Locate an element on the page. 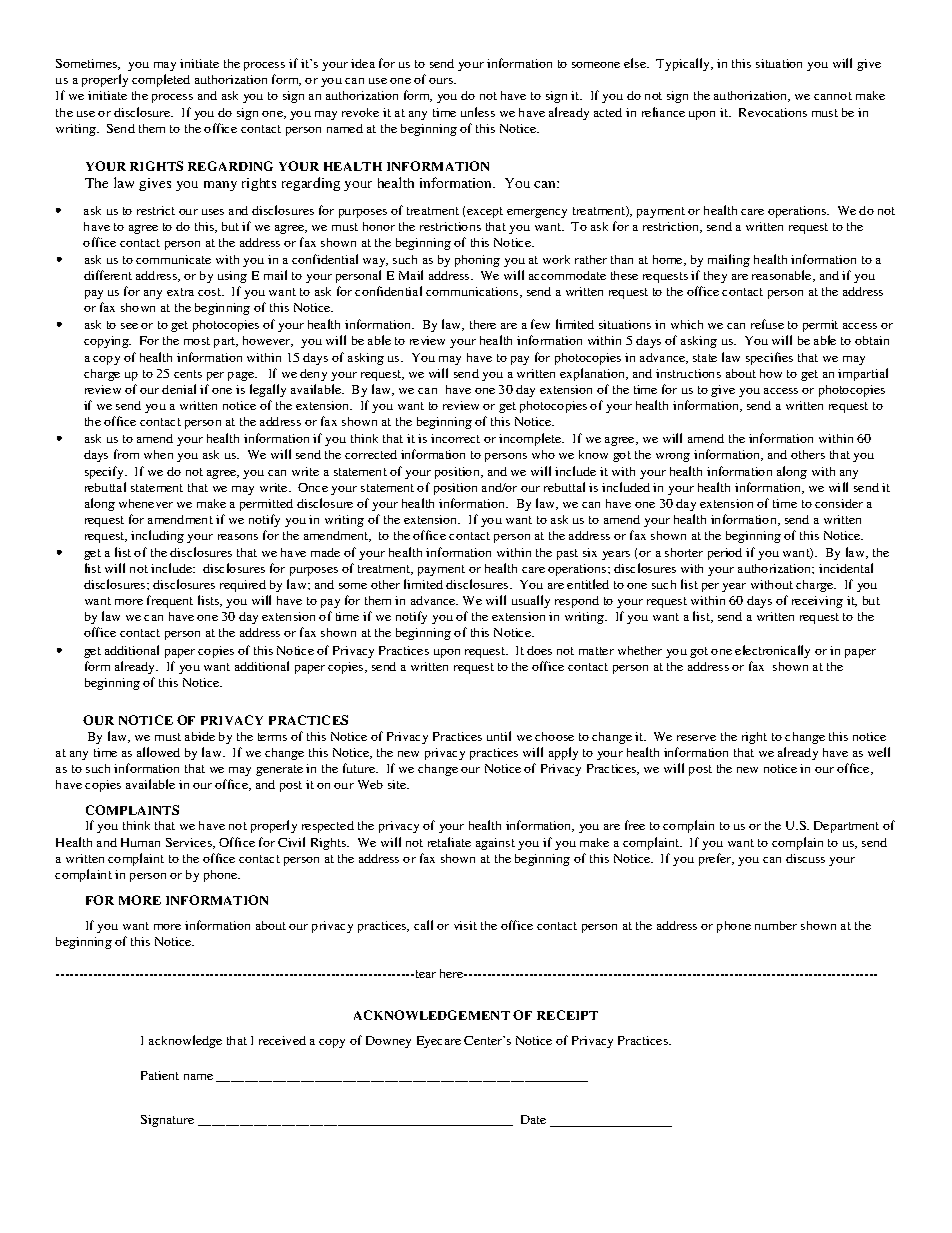 This document has height=1233, width=952. abide is located at coordinates (200, 736).
